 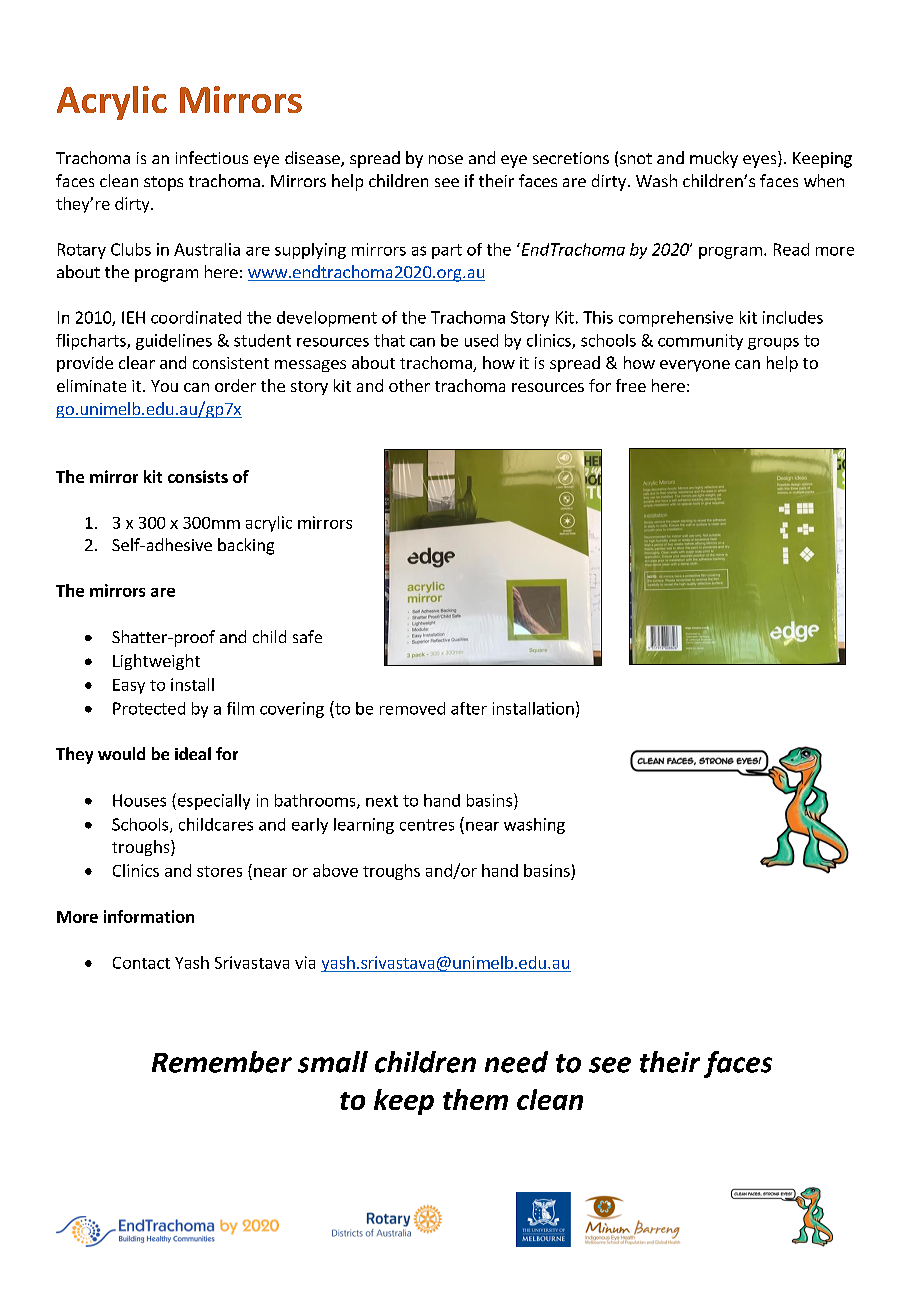 What do you see at coordinates (475, 1099) in the document?
I see `them` at bounding box center [475, 1099].
